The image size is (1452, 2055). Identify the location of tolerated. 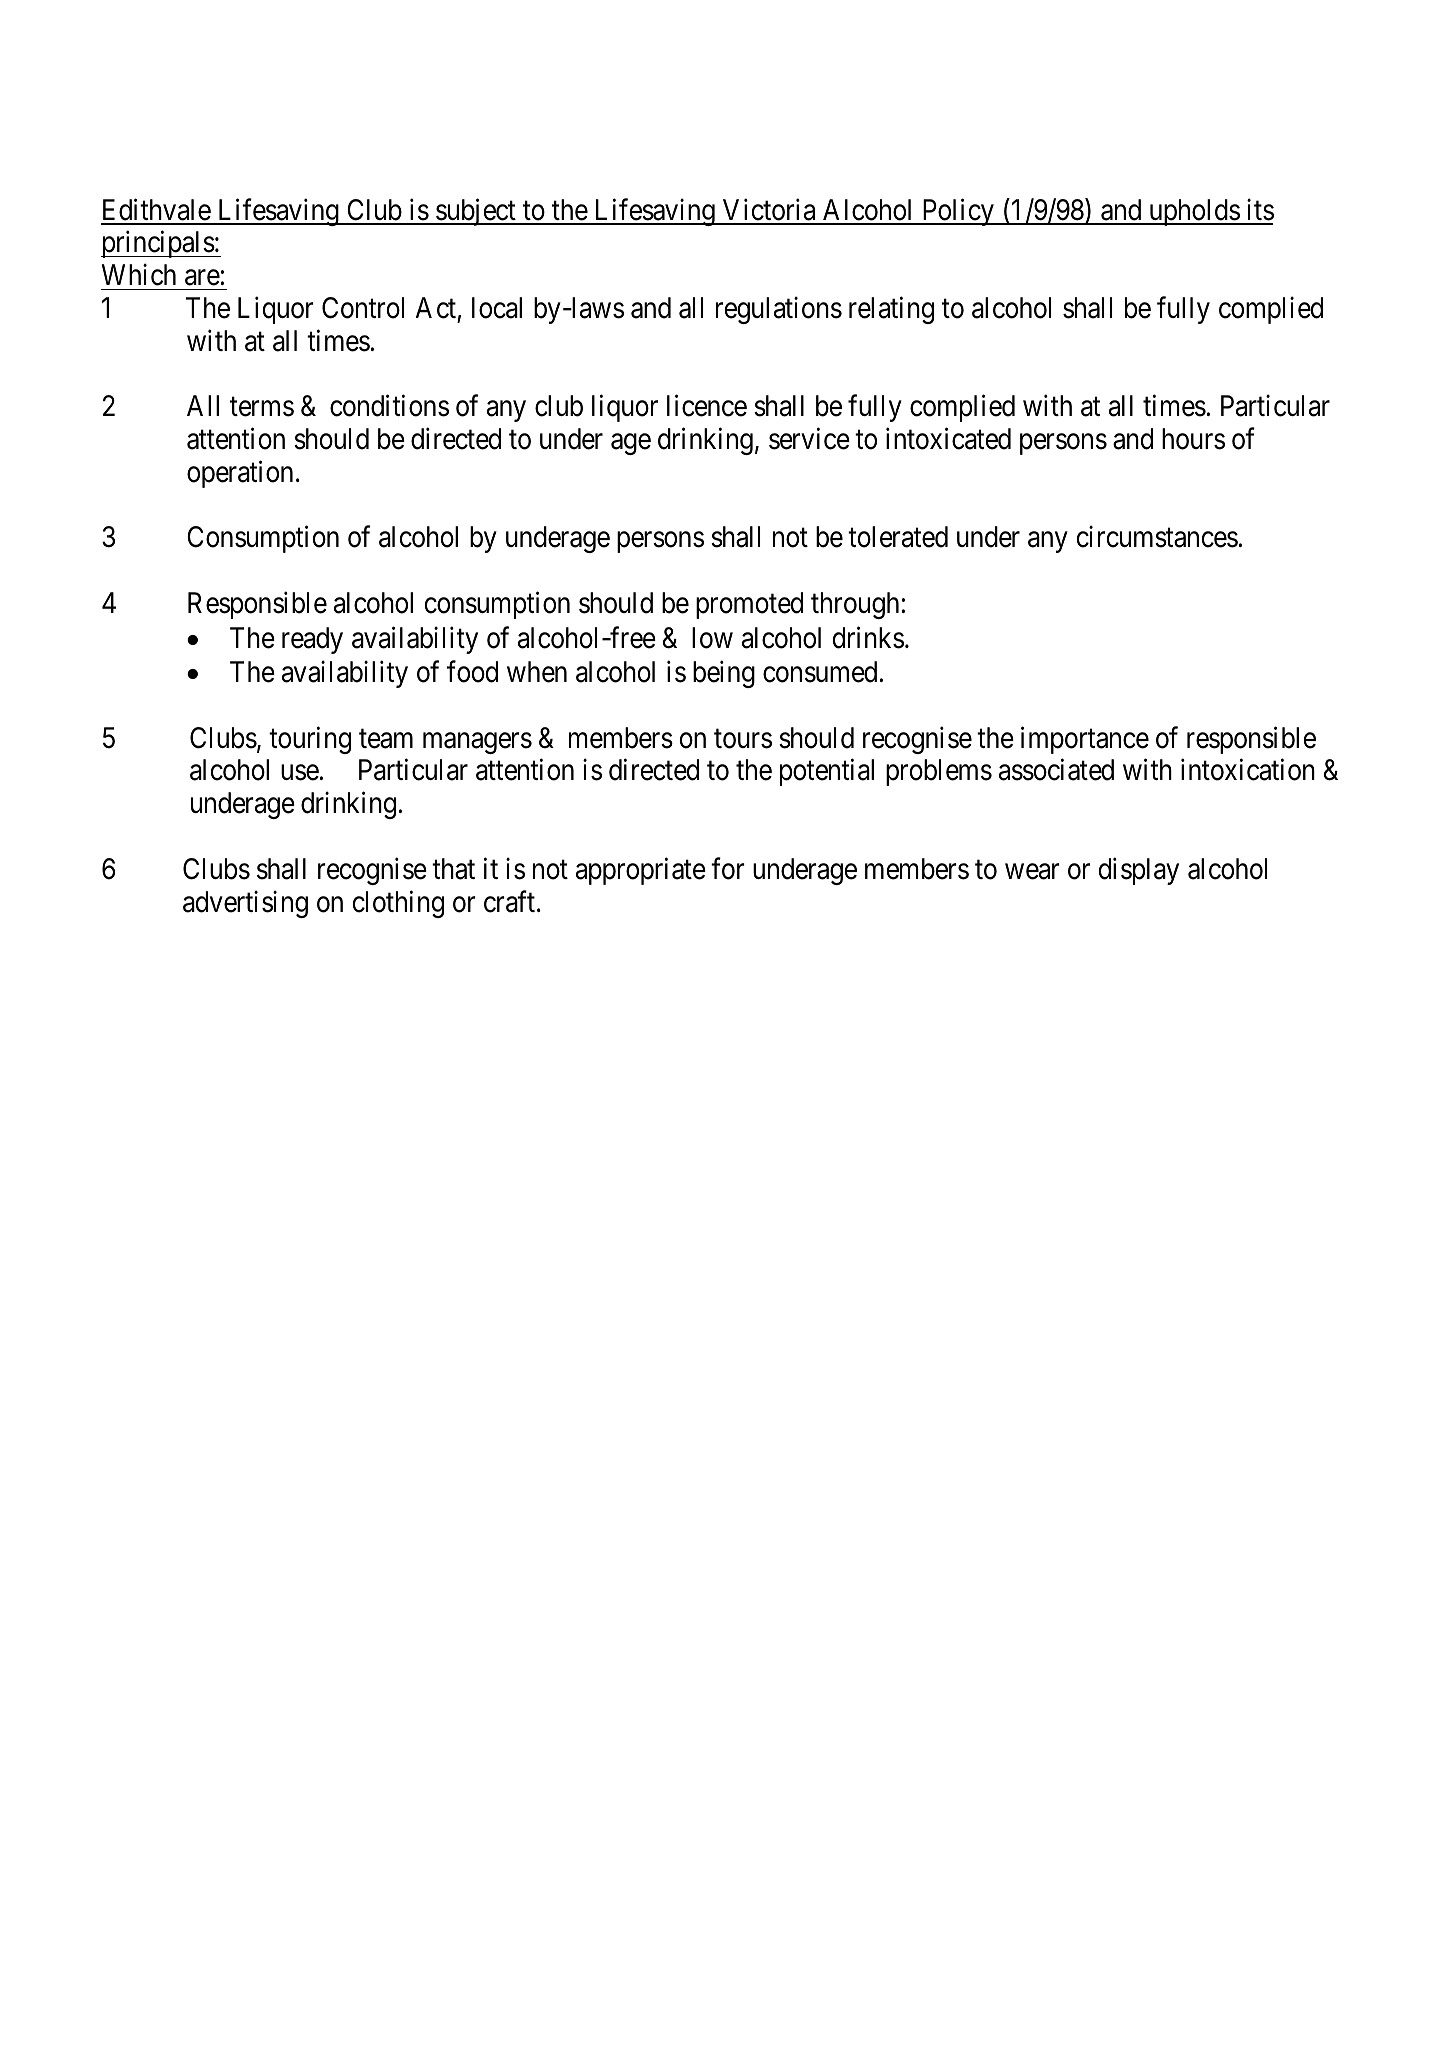
(898, 537).
